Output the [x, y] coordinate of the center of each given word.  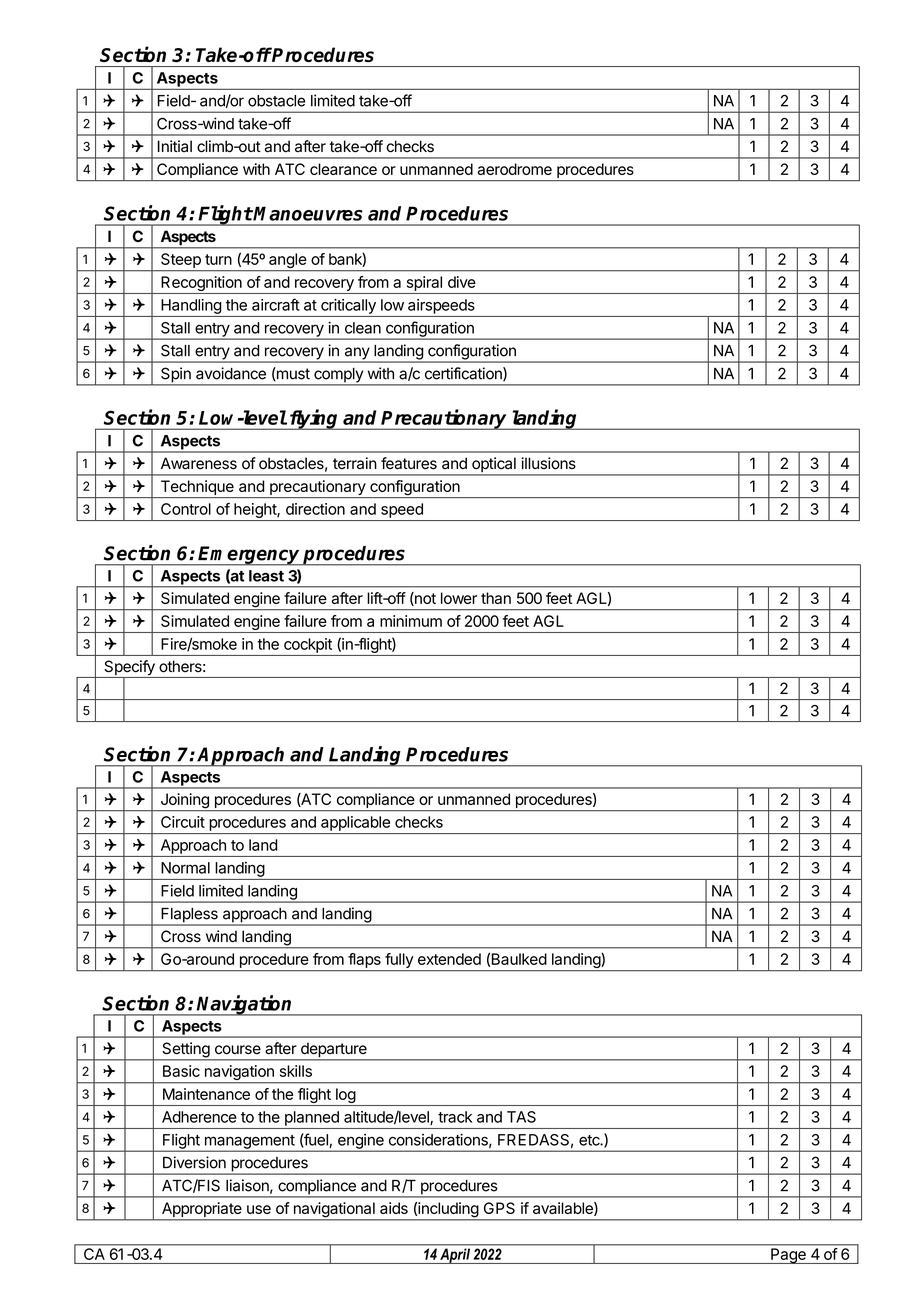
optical [494, 466]
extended [449, 959]
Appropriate [201, 1211]
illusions [548, 463]
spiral [424, 283]
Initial [175, 146]
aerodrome [514, 169]
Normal [185, 868]
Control [186, 509]
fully [399, 962]
